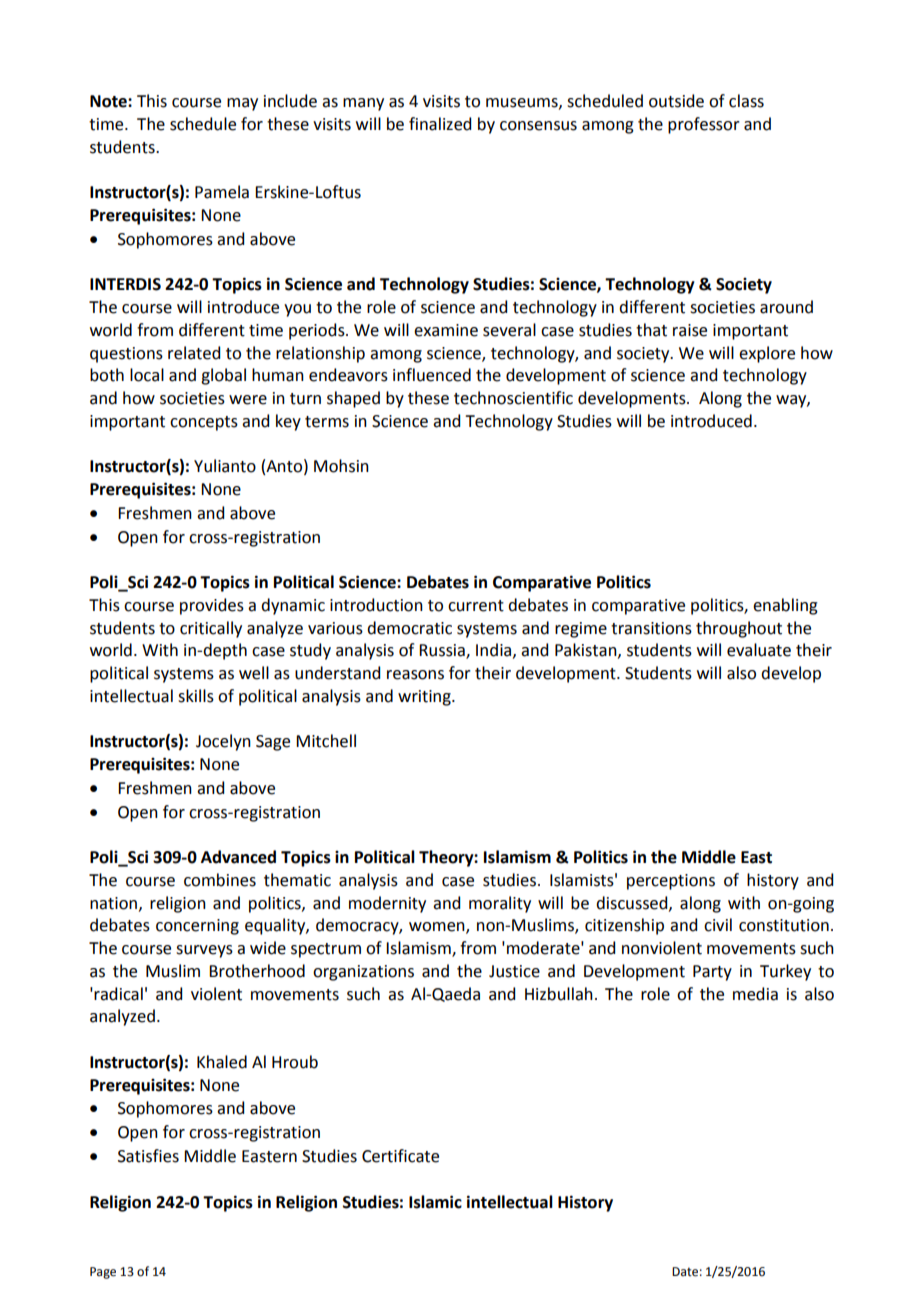 Image resolution: width=924 pixels, height=1308 pixels. What do you see at coordinates (704, 125) in the document?
I see `professor` at bounding box center [704, 125].
